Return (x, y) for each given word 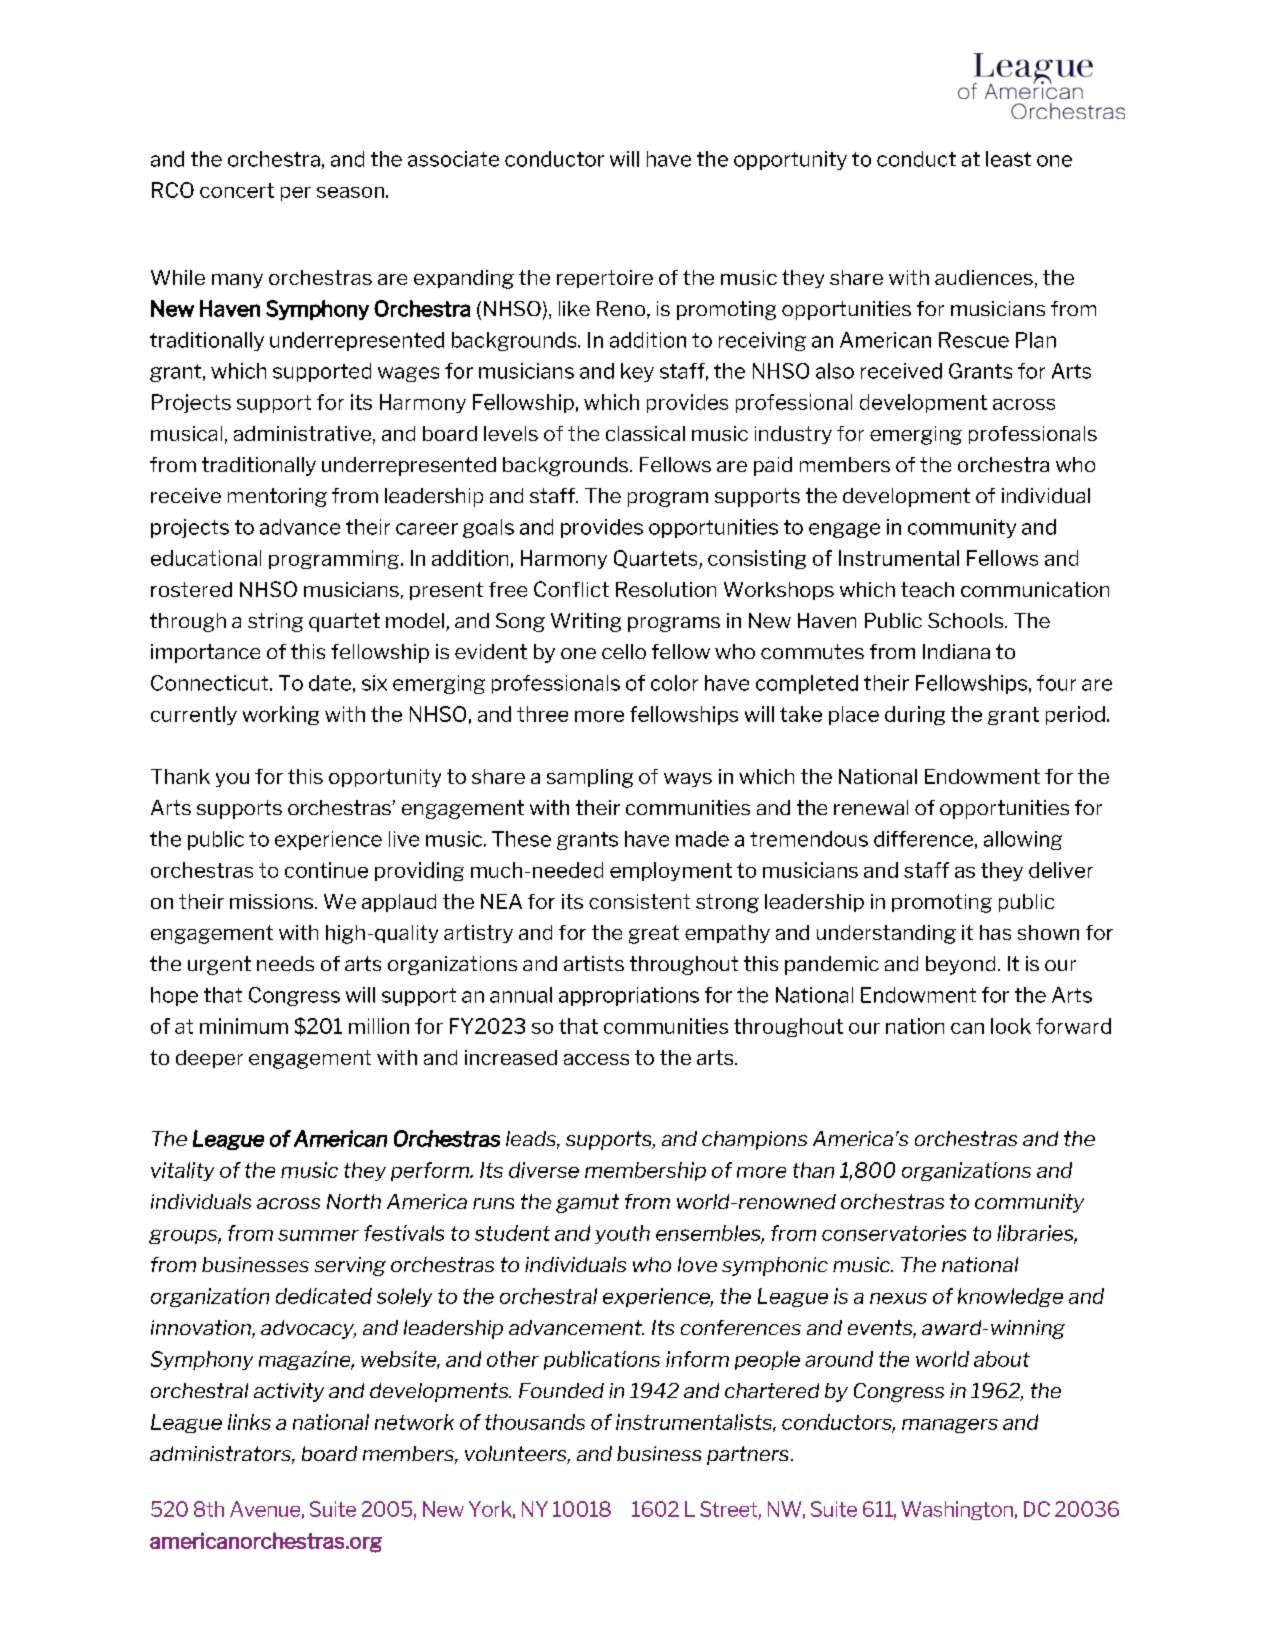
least (1008, 159)
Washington (957, 1510)
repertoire (605, 279)
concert (237, 190)
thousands (535, 1422)
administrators (222, 1455)
